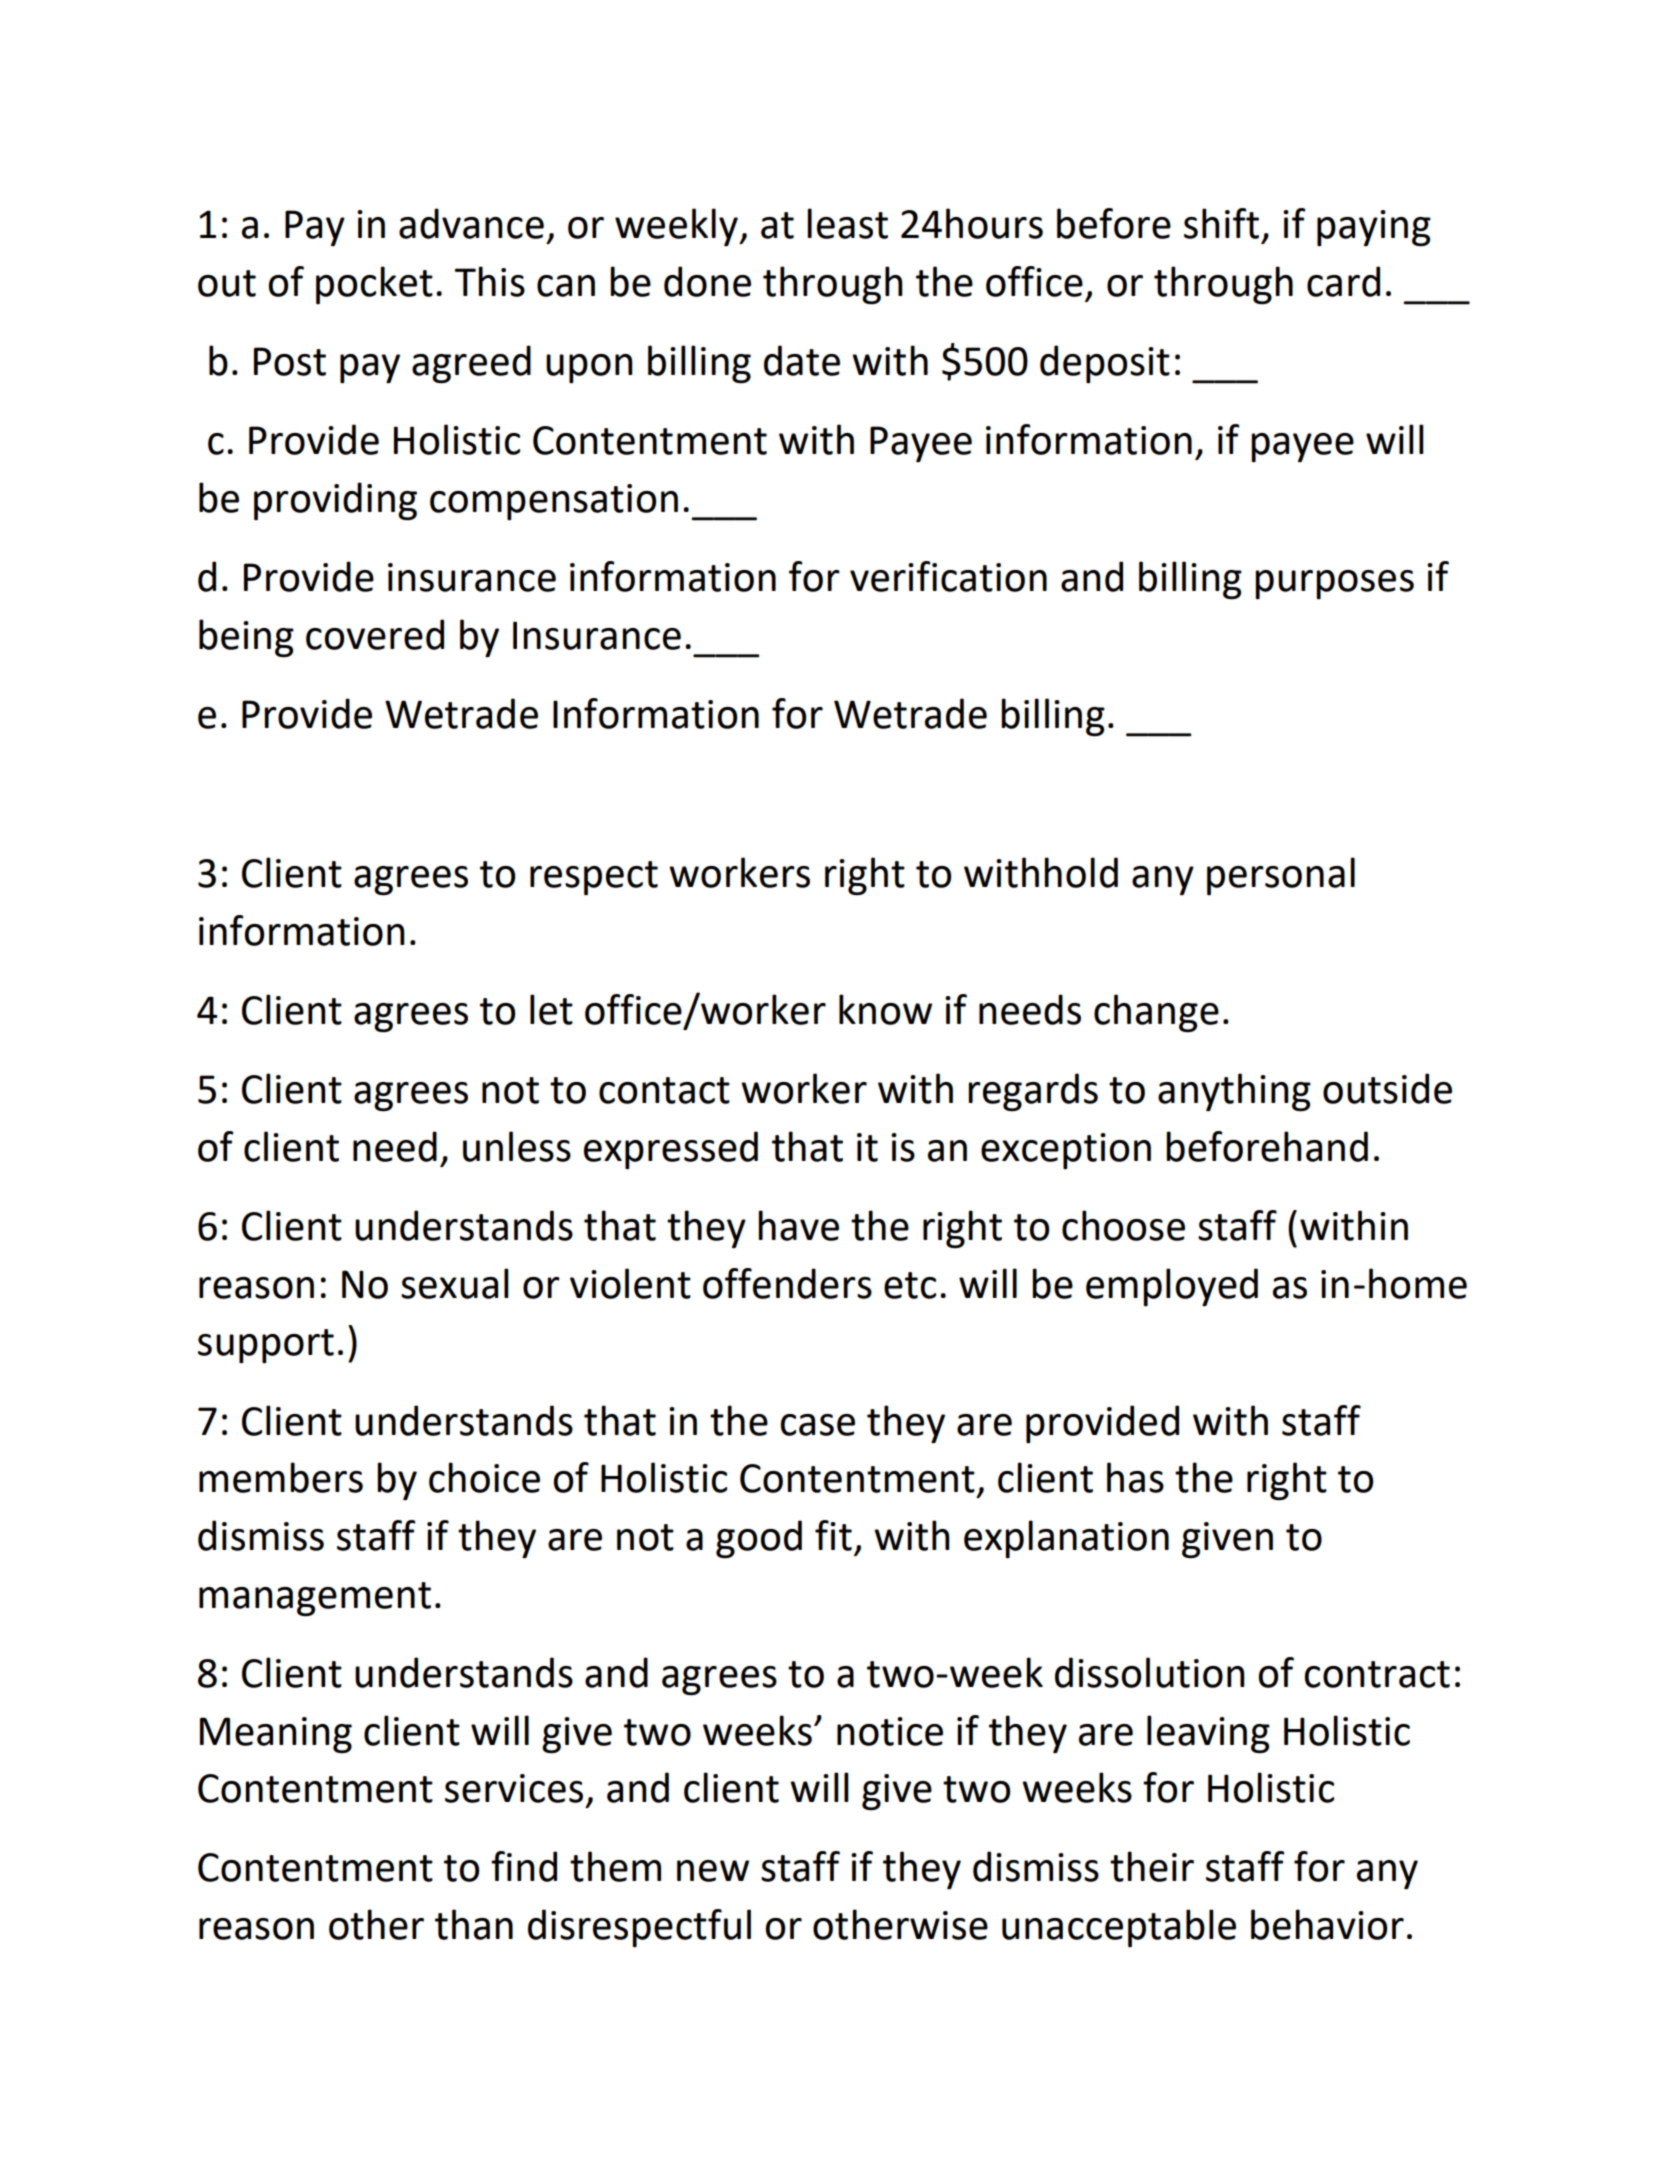 The height and width of the page is (2162, 1671). I want to click on covered, so click(375, 634).
